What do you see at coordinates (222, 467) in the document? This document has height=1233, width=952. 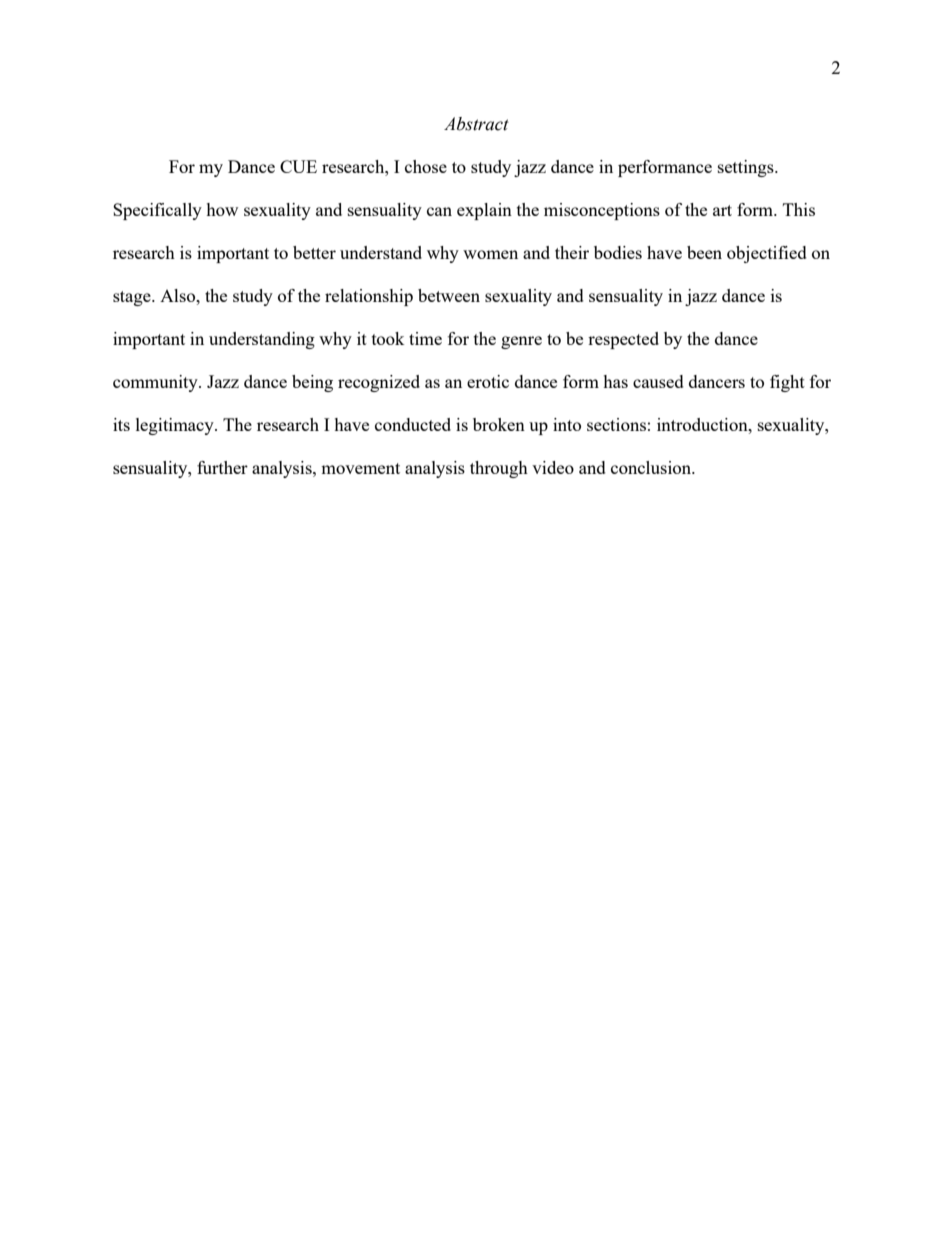 I see `further` at bounding box center [222, 467].
